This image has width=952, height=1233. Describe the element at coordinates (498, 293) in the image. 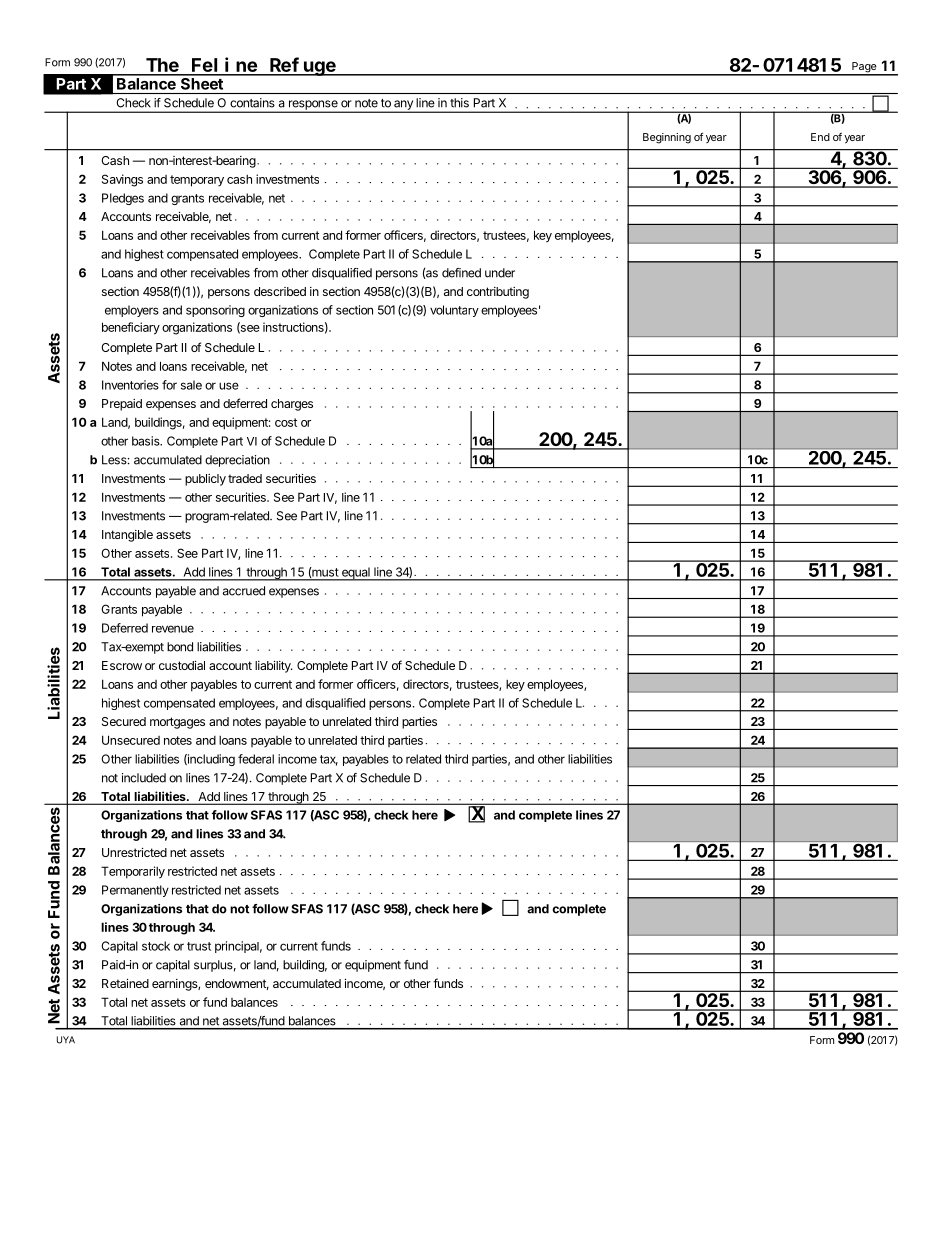

I see `contributing` at that location.
